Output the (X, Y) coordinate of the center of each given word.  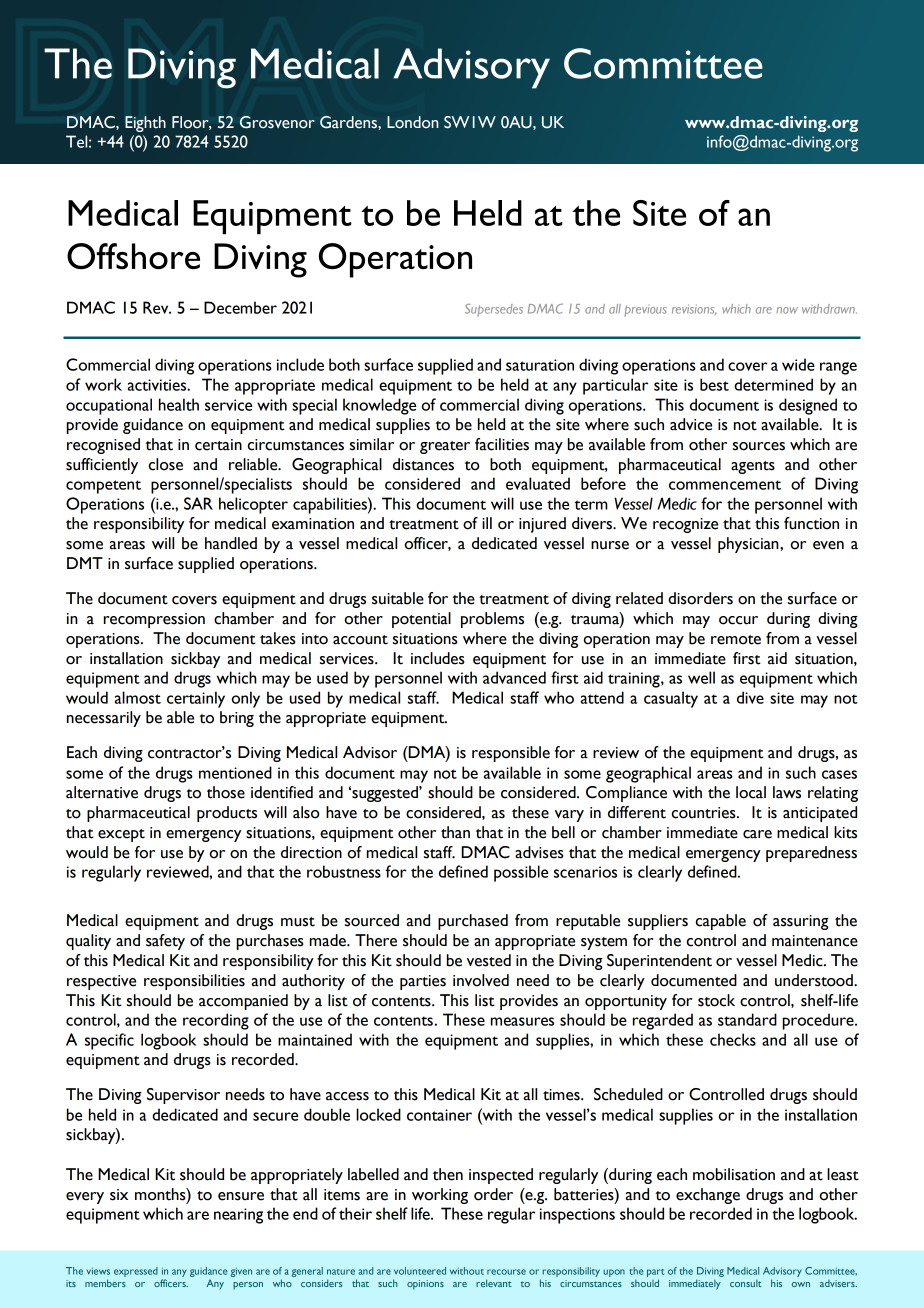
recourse (506, 1272)
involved (481, 980)
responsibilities (194, 982)
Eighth (145, 124)
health (179, 404)
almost (138, 697)
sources (759, 446)
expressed (136, 1272)
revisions (694, 310)
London (412, 122)
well (701, 677)
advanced (514, 677)
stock (716, 1000)
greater (445, 447)
